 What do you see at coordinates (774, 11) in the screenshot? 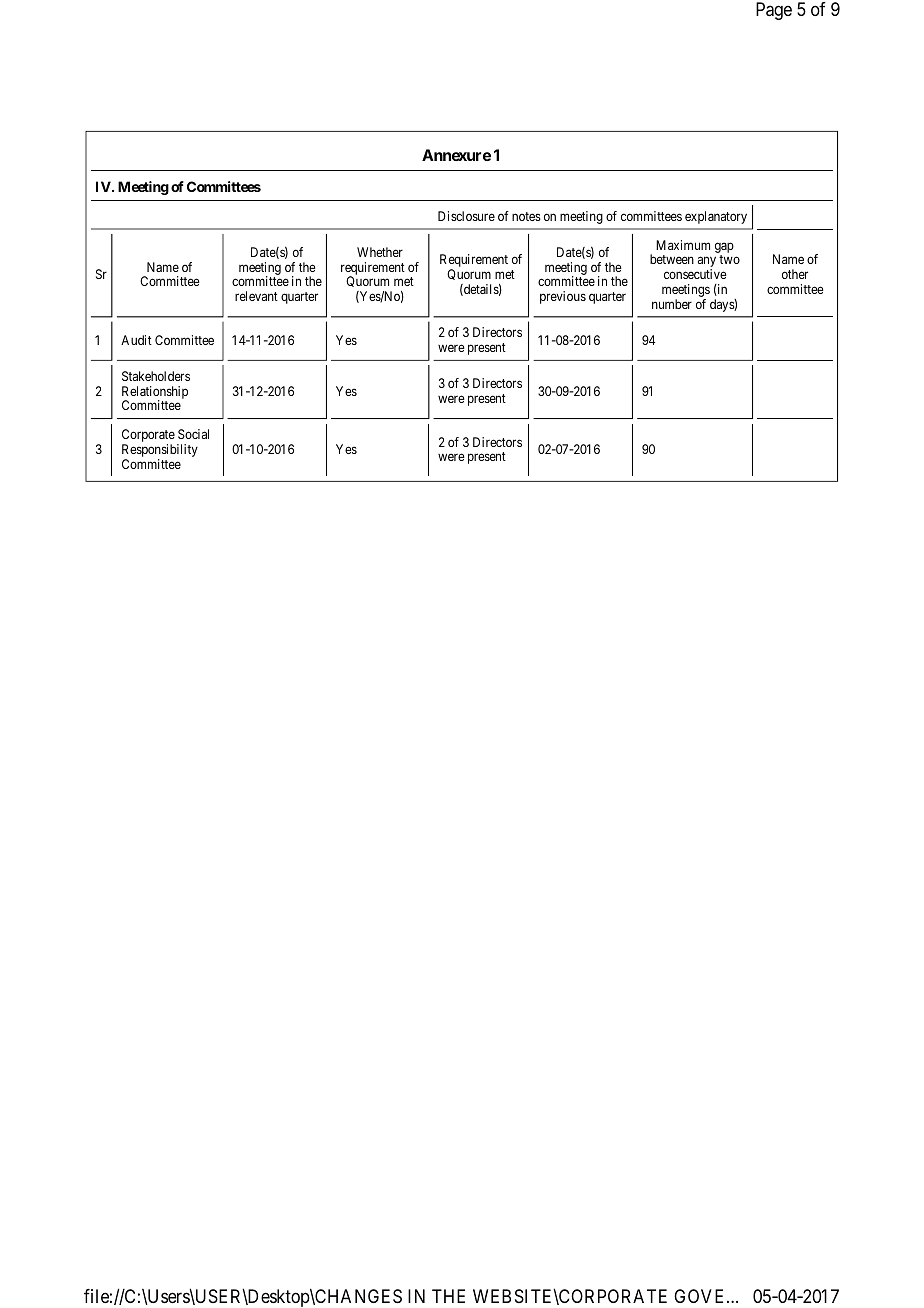
I see `Page` at bounding box center [774, 11].
